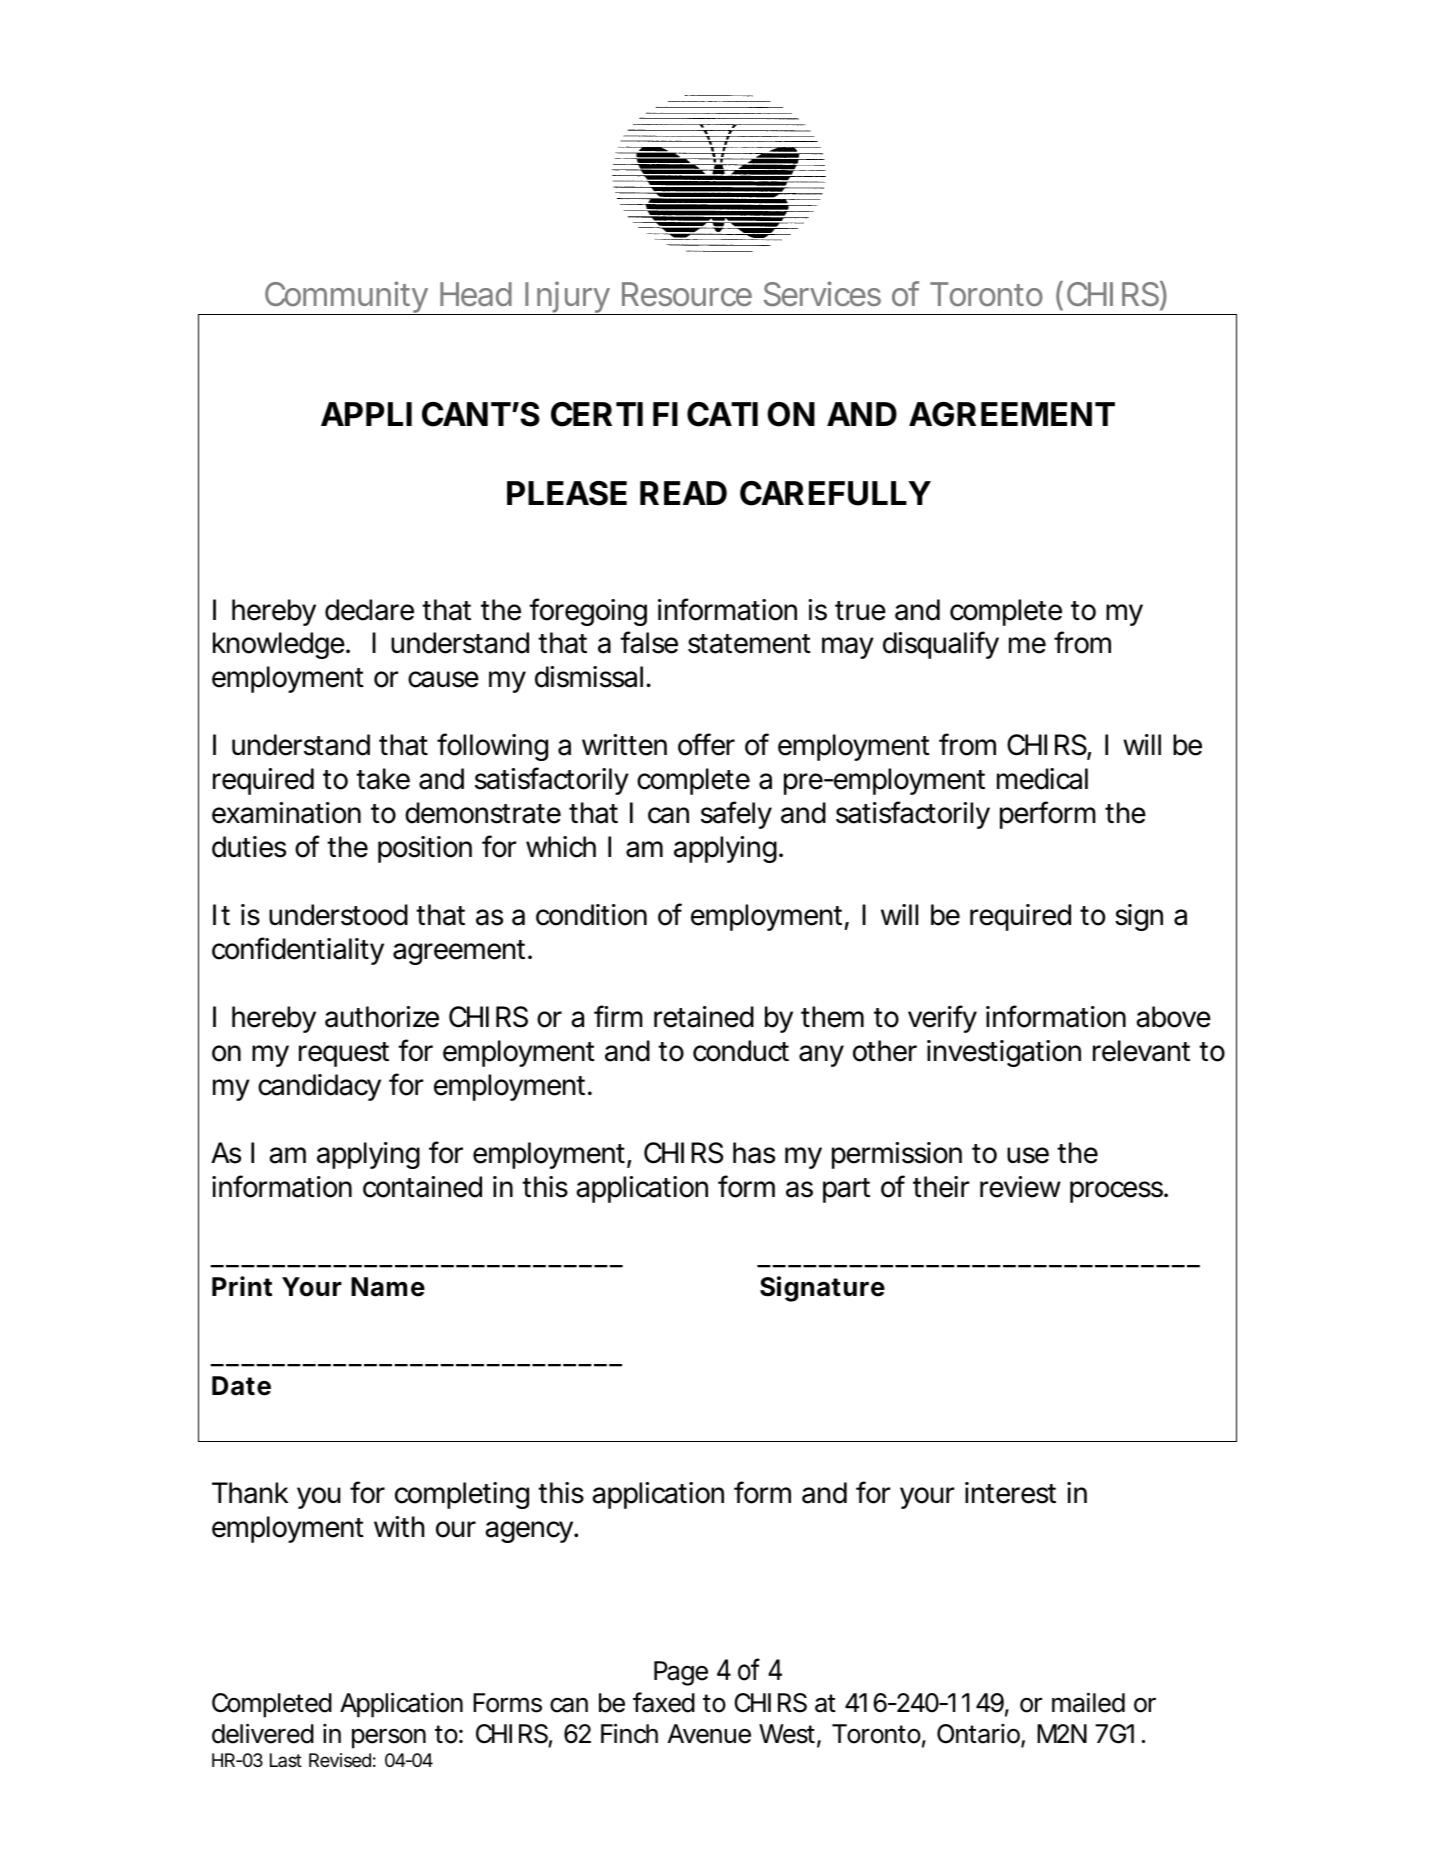 The image size is (1434, 1856). What do you see at coordinates (389, 1738) in the image?
I see `person` at bounding box center [389, 1738].
